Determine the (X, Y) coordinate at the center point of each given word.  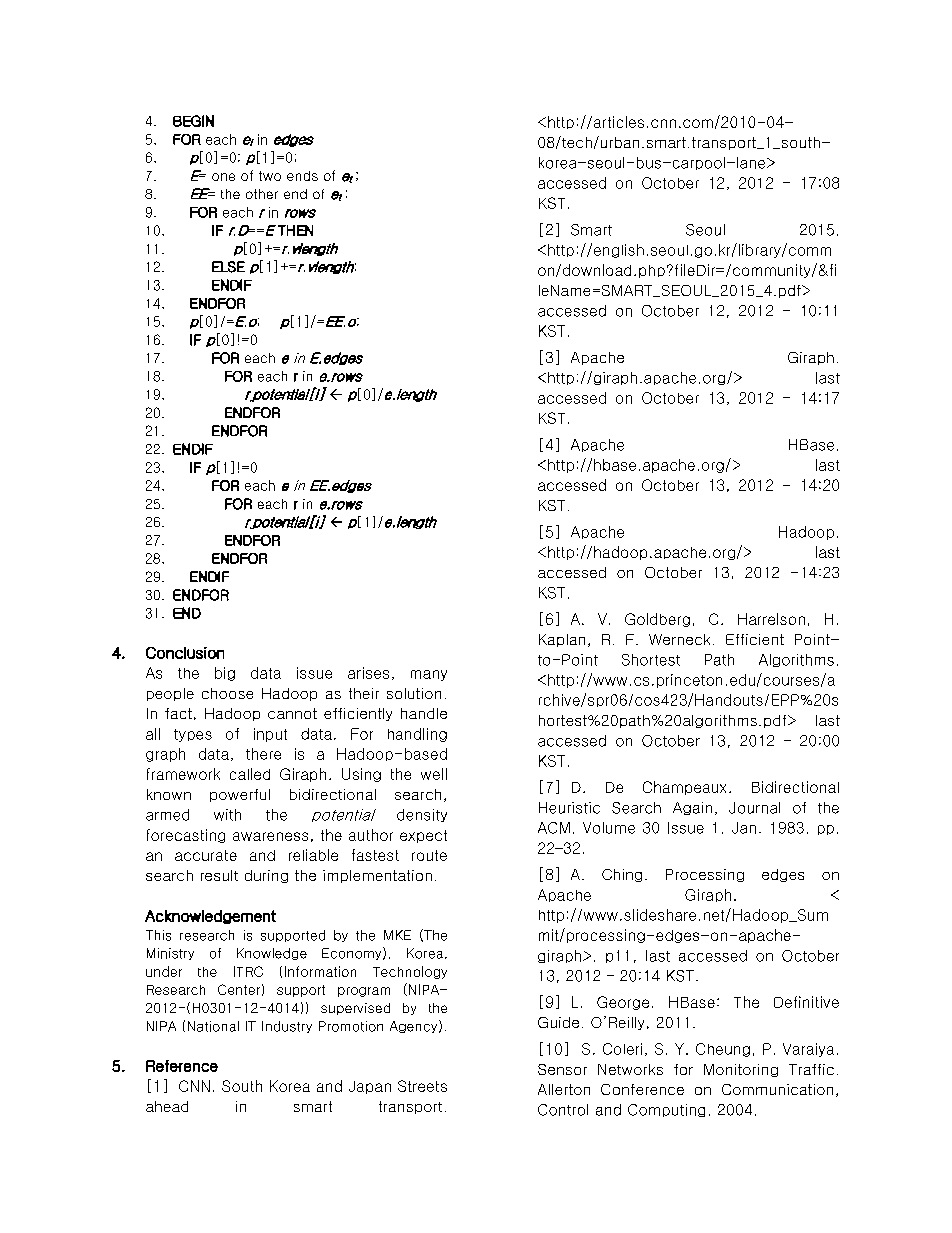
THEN (295, 230)
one (223, 177)
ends (302, 176)
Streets (422, 1086)
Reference (182, 1066)
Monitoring (741, 1070)
